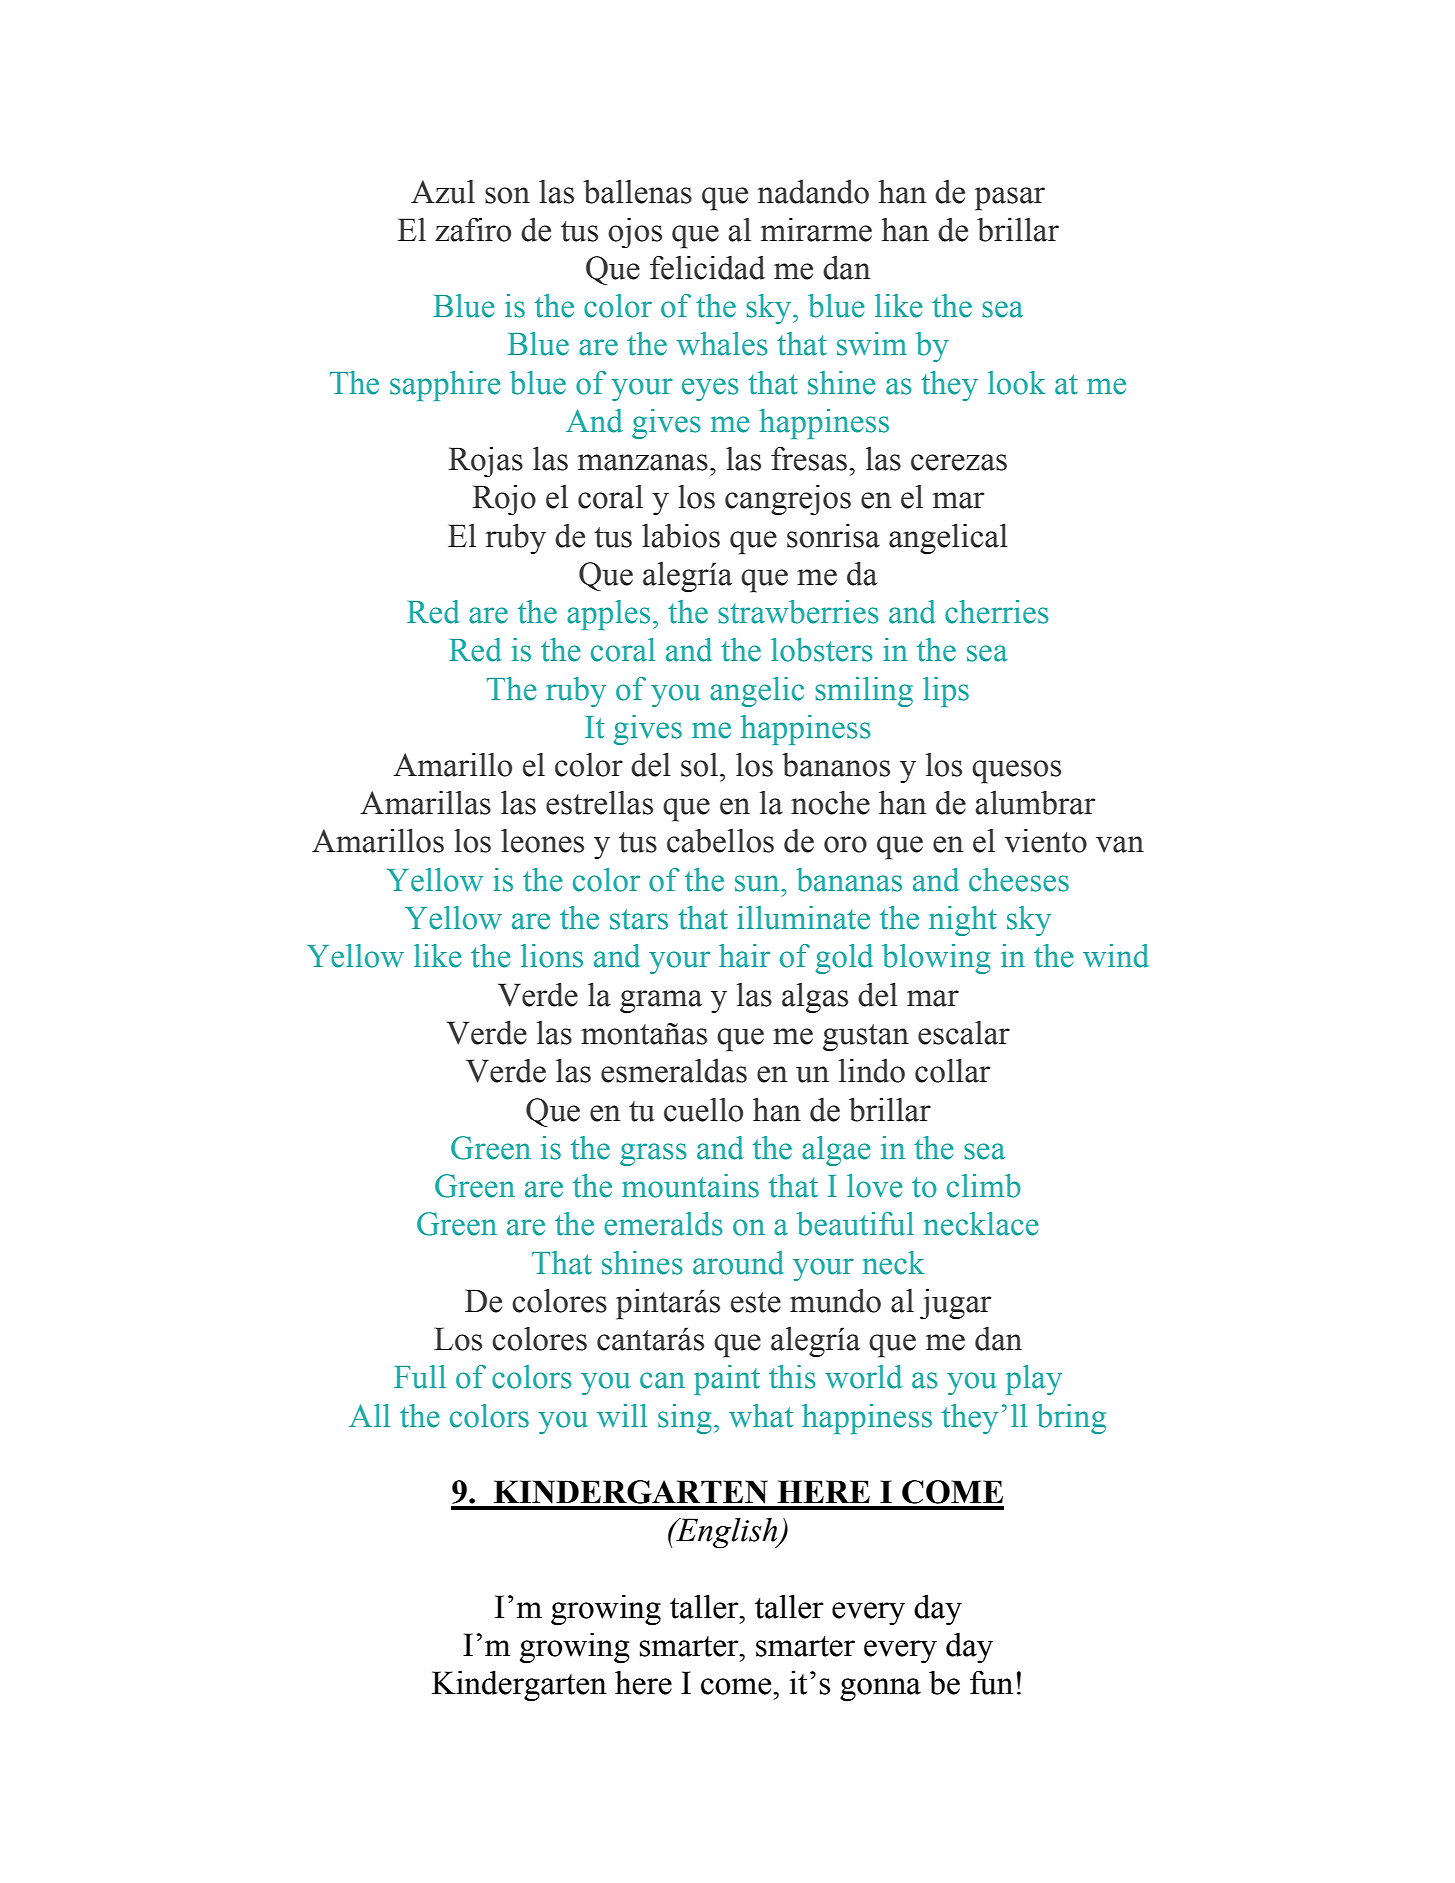  What do you see at coordinates (963, 921) in the document?
I see `night` at bounding box center [963, 921].
